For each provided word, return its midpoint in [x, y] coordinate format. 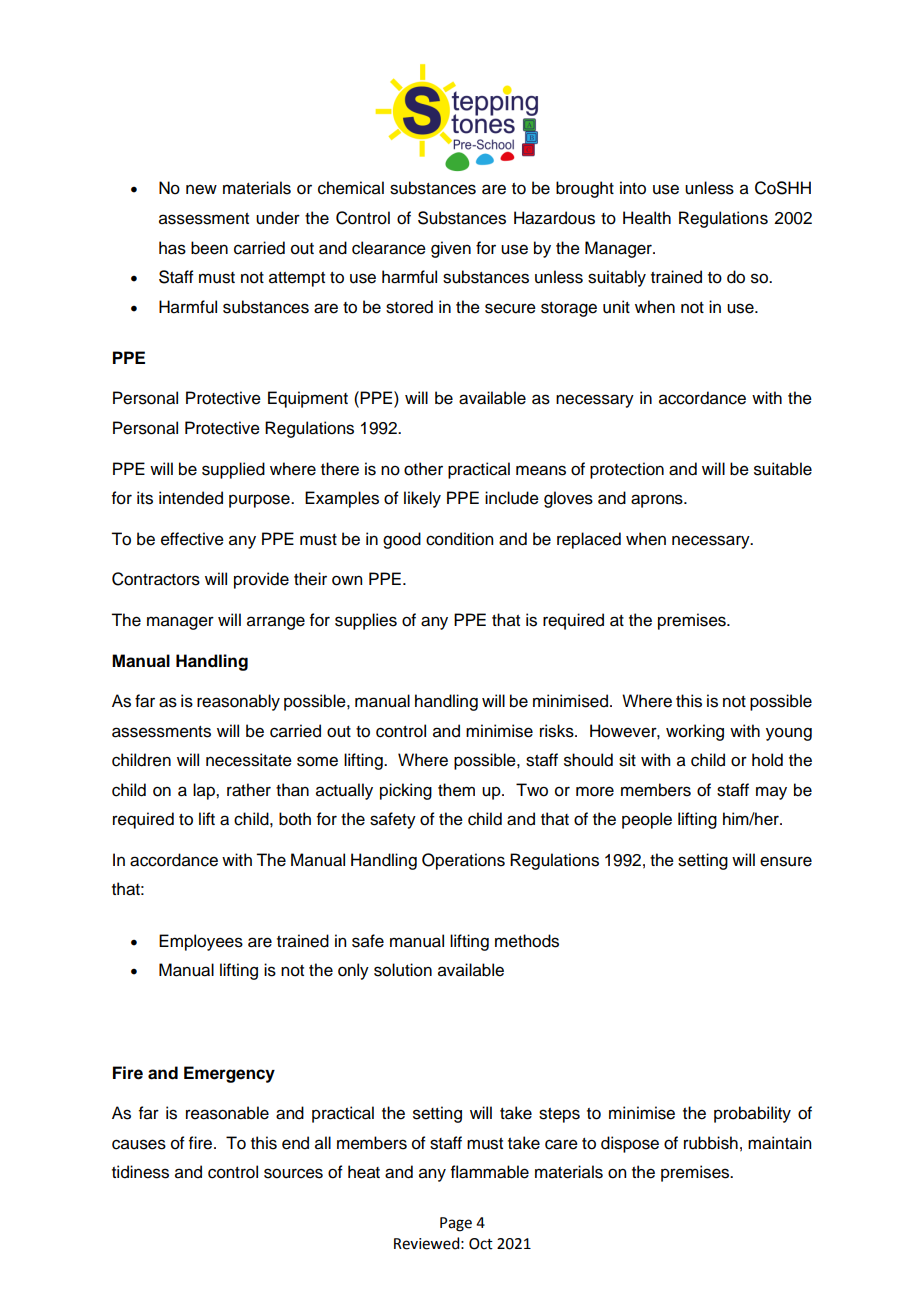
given [451, 249]
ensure [786, 861]
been [209, 248]
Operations [463, 861]
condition [459, 539]
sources [293, 1173]
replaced [589, 540]
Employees [201, 942]
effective [192, 539]
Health [647, 218]
